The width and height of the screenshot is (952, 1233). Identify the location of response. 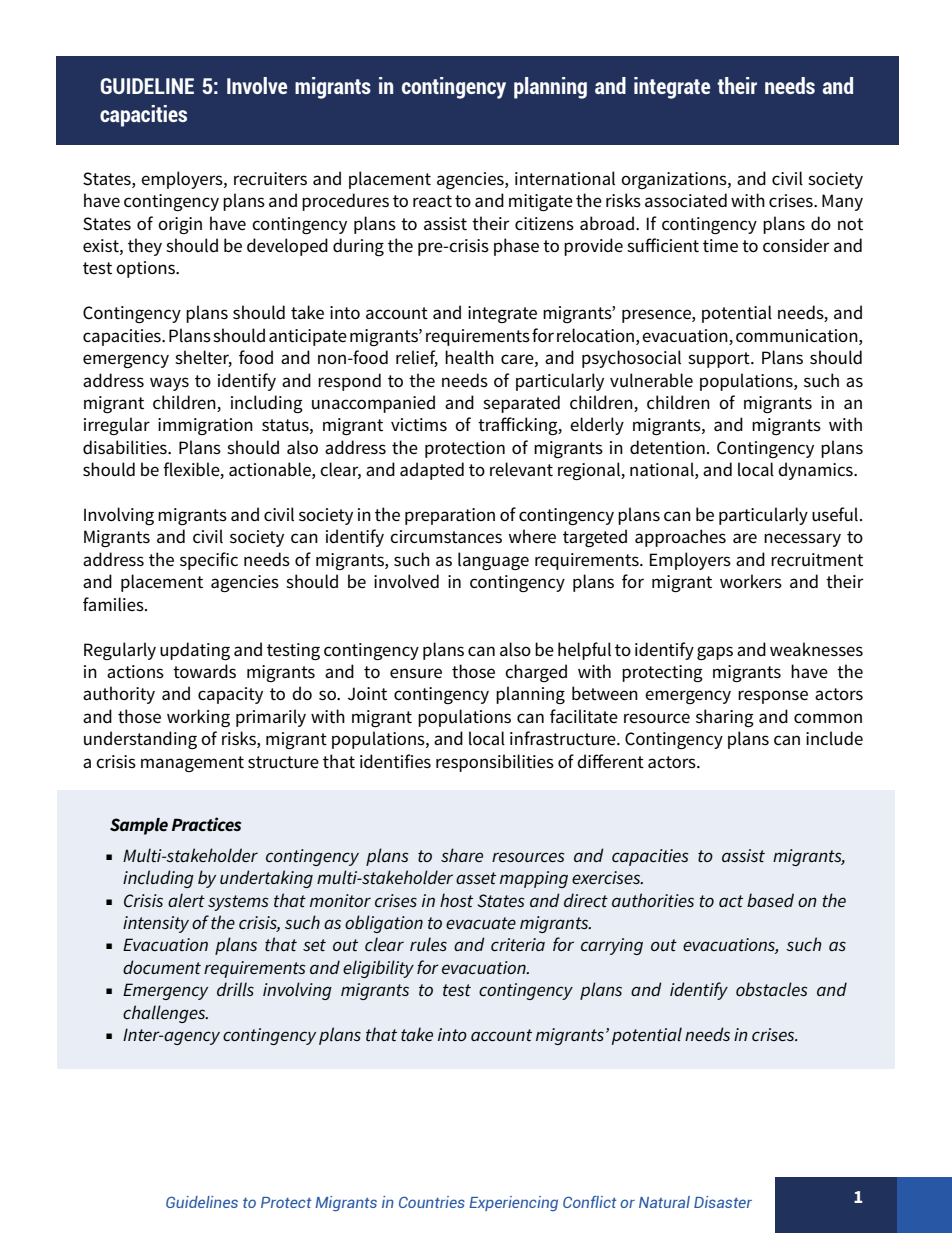
(773, 697).
